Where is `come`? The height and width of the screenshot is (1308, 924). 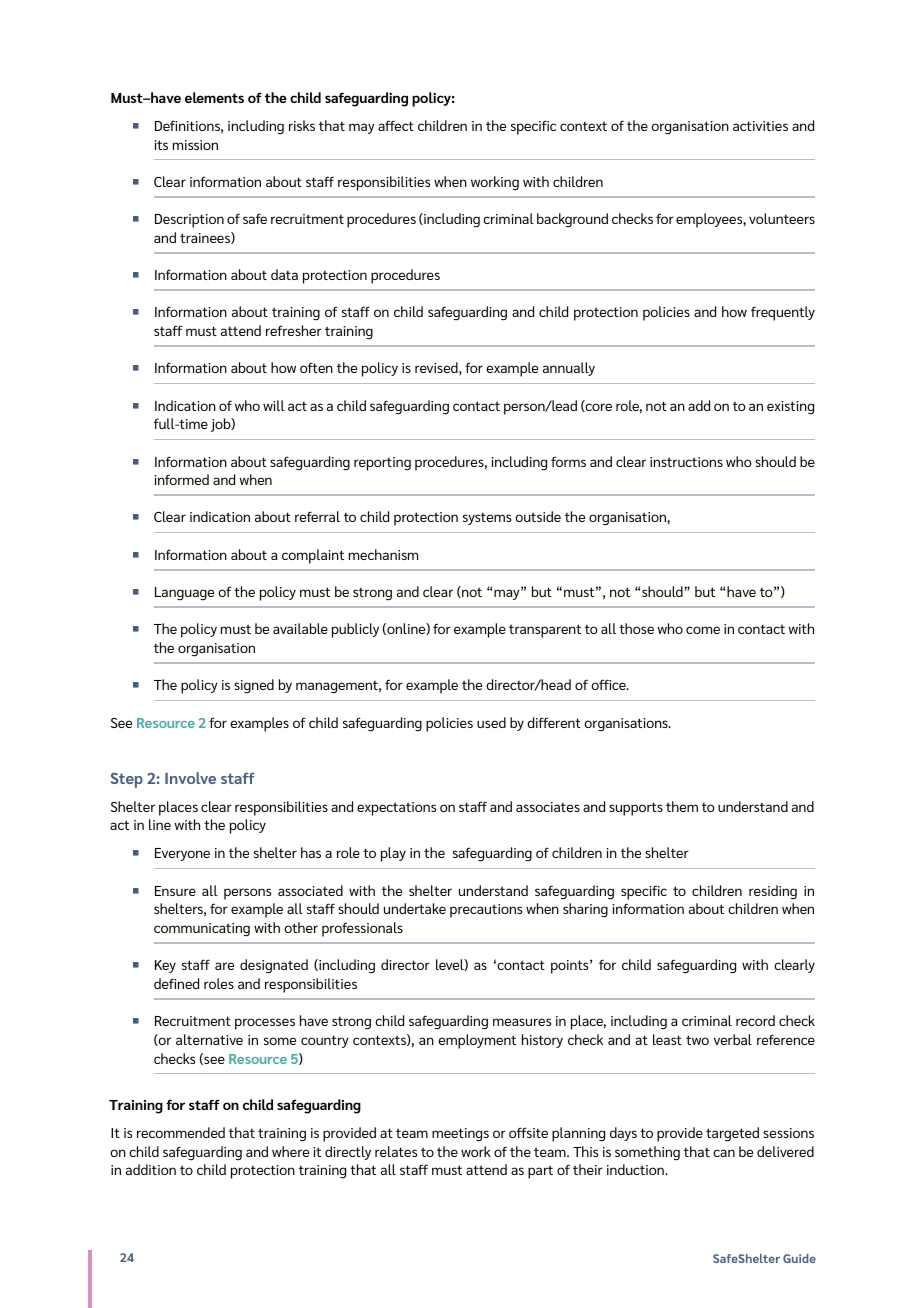
come is located at coordinates (703, 630).
